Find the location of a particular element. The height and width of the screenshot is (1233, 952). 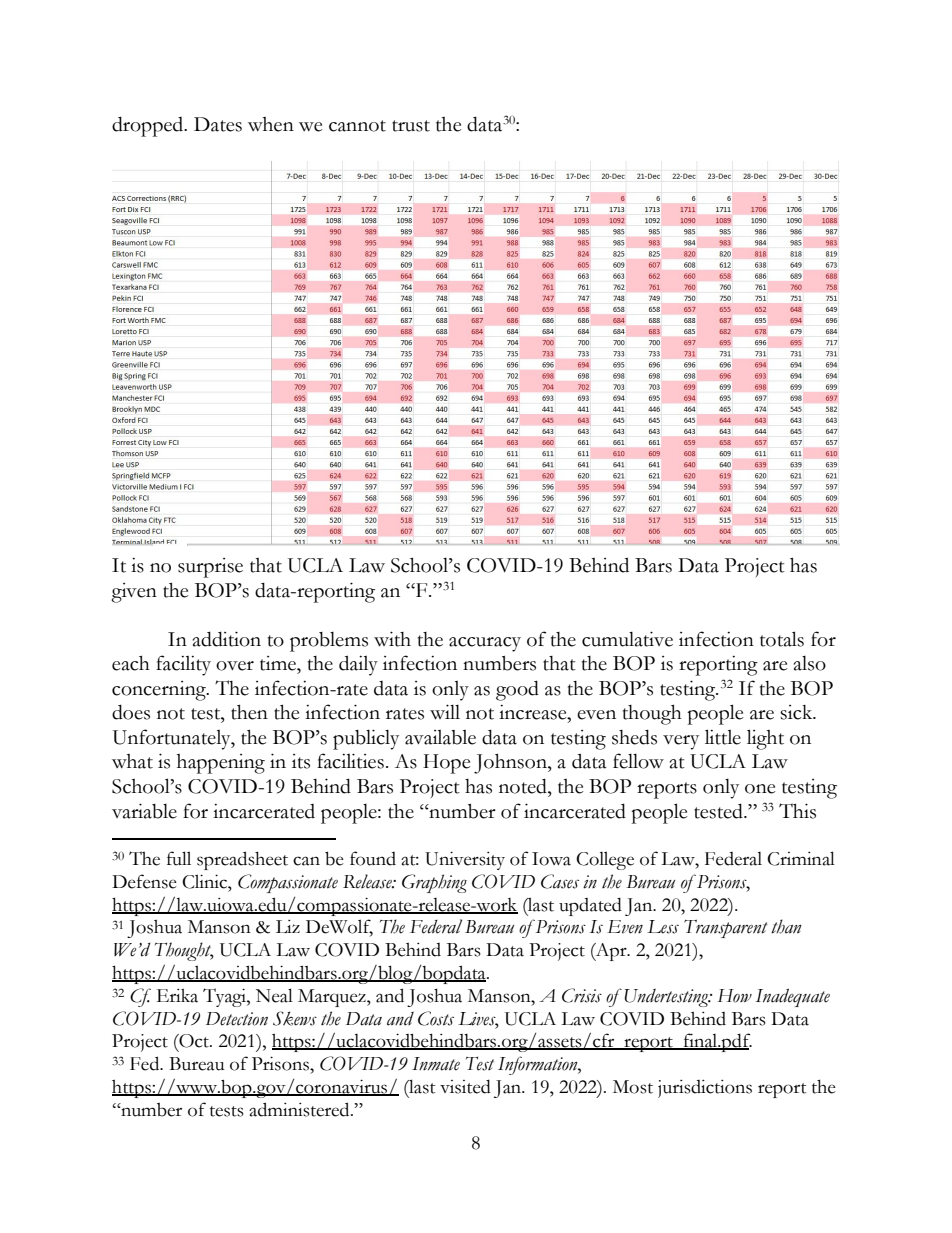

totals is located at coordinates (782, 639).
